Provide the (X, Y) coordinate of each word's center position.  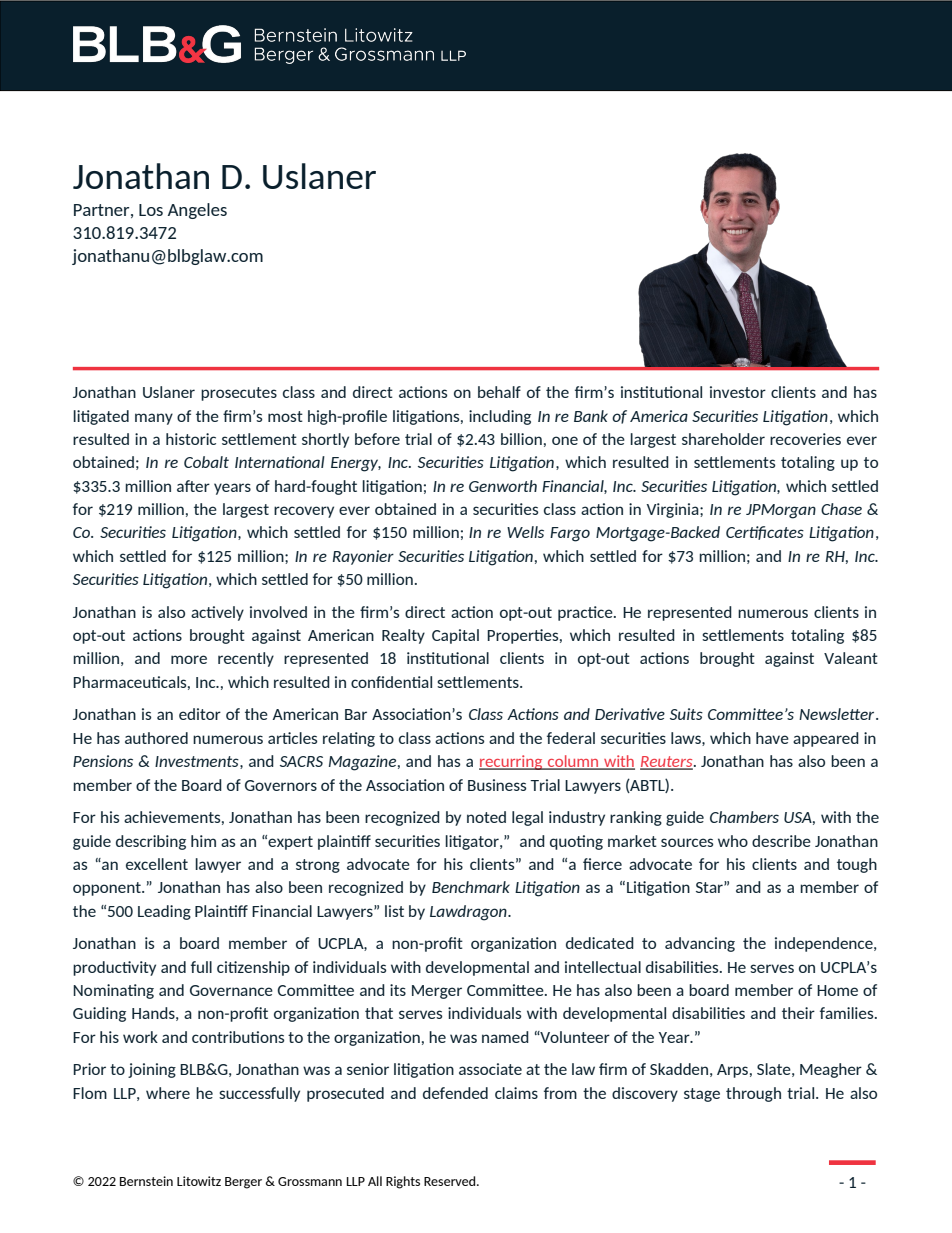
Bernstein (146, 1181)
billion (521, 439)
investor (738, 392)
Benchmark (471, 887)
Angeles (197, 211)
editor (200, 714)
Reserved (451, 1181)
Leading (164, 912)
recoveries (805, 439)
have (772, 738)
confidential (391, 682)
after (193, 486)
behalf (499, 392)
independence (825, 944)
